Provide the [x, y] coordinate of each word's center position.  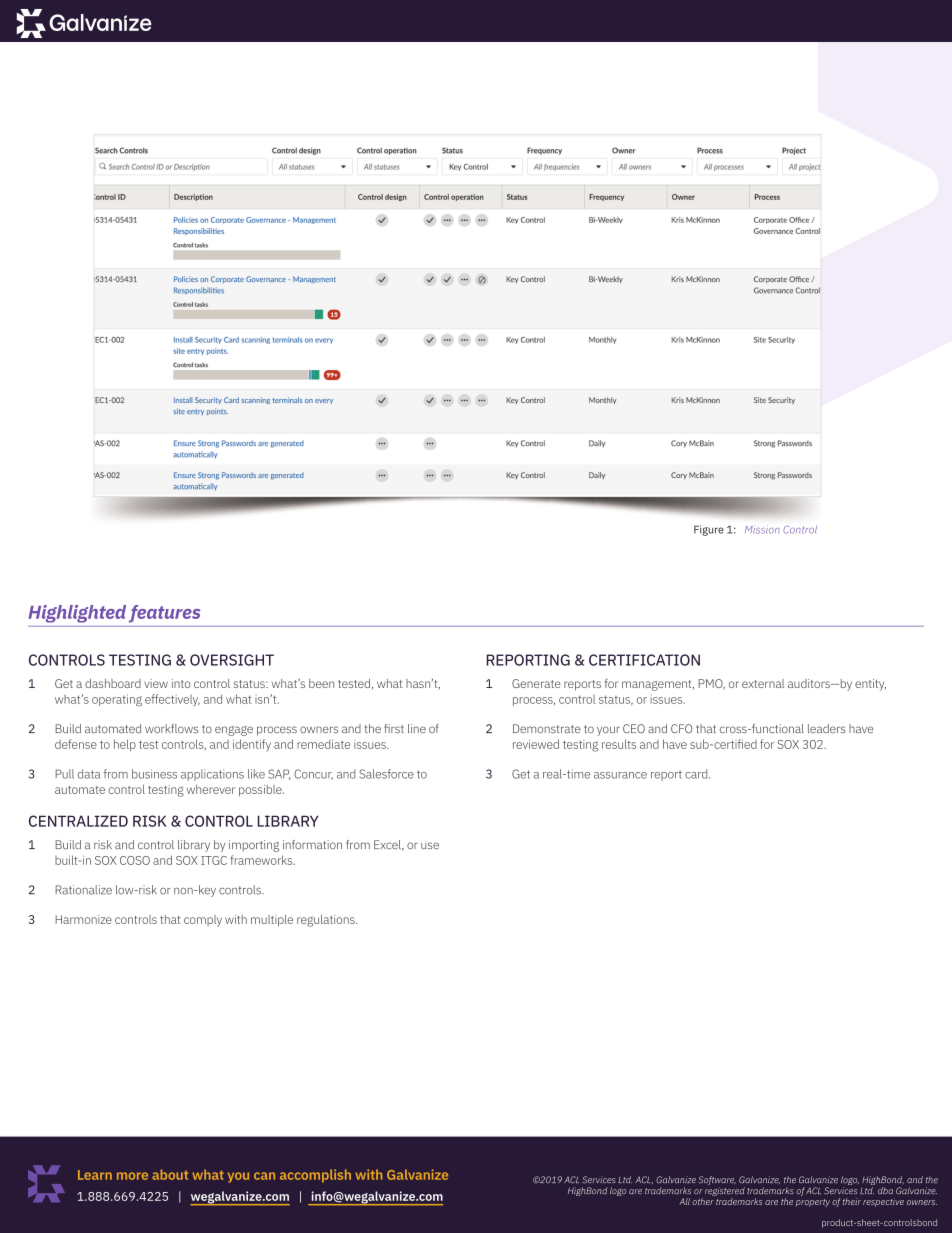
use [430, 845]
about [170, 1174]
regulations [327, 921]
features [164, 613]
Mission [762, 530]
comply [203, 921]
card [697, 774]
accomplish [315, 1176]
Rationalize [83, 890]
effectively [172, 700]
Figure [709, 530]
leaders [827, 728]
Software [717, 1182]
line [417, 728]
